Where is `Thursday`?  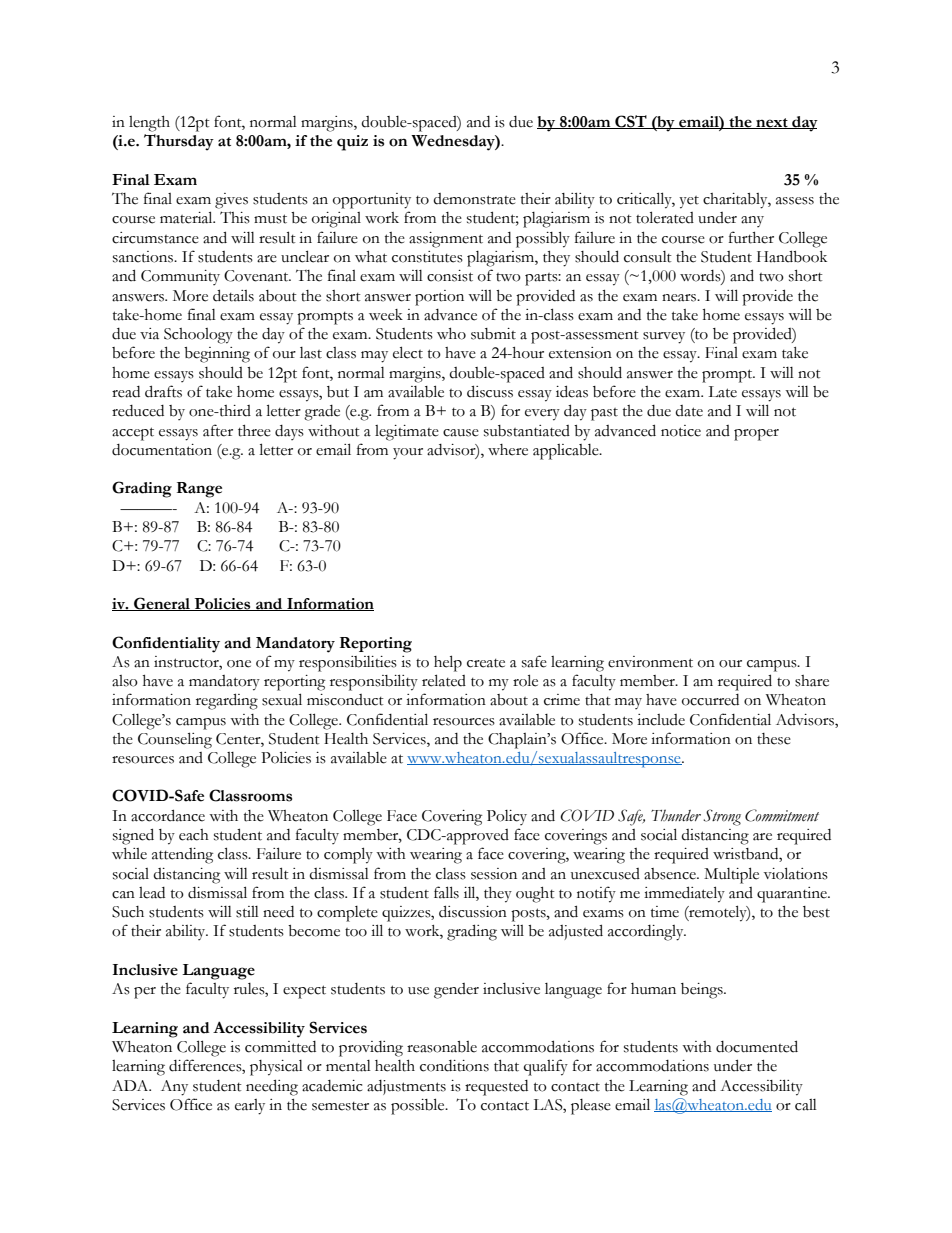 Thursday is located at coordinates (179, 142).
